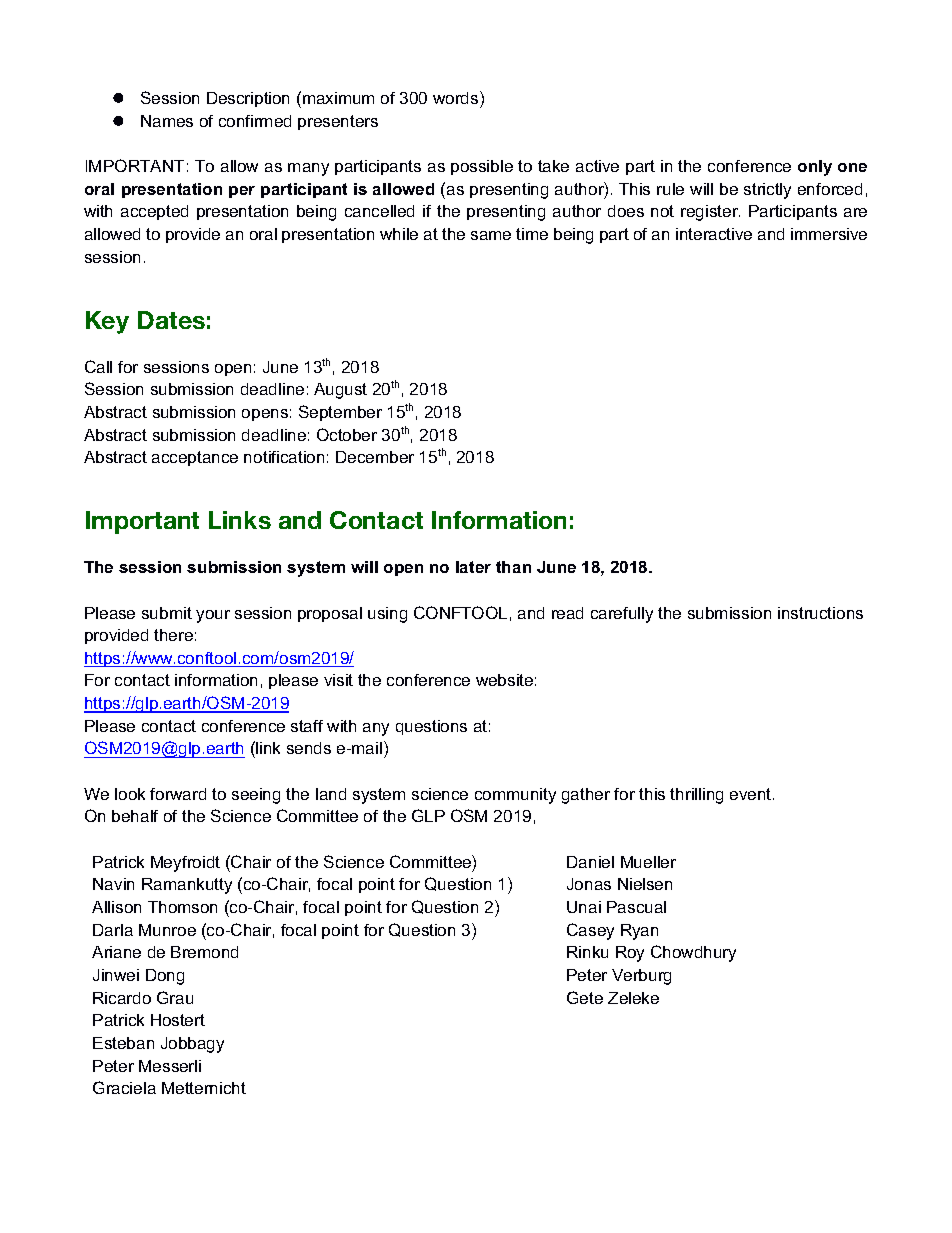 The height and width of the document is (1233, 952). Describe the element at coordinates (820, 613) in the document. I see `instructions` at that location.
